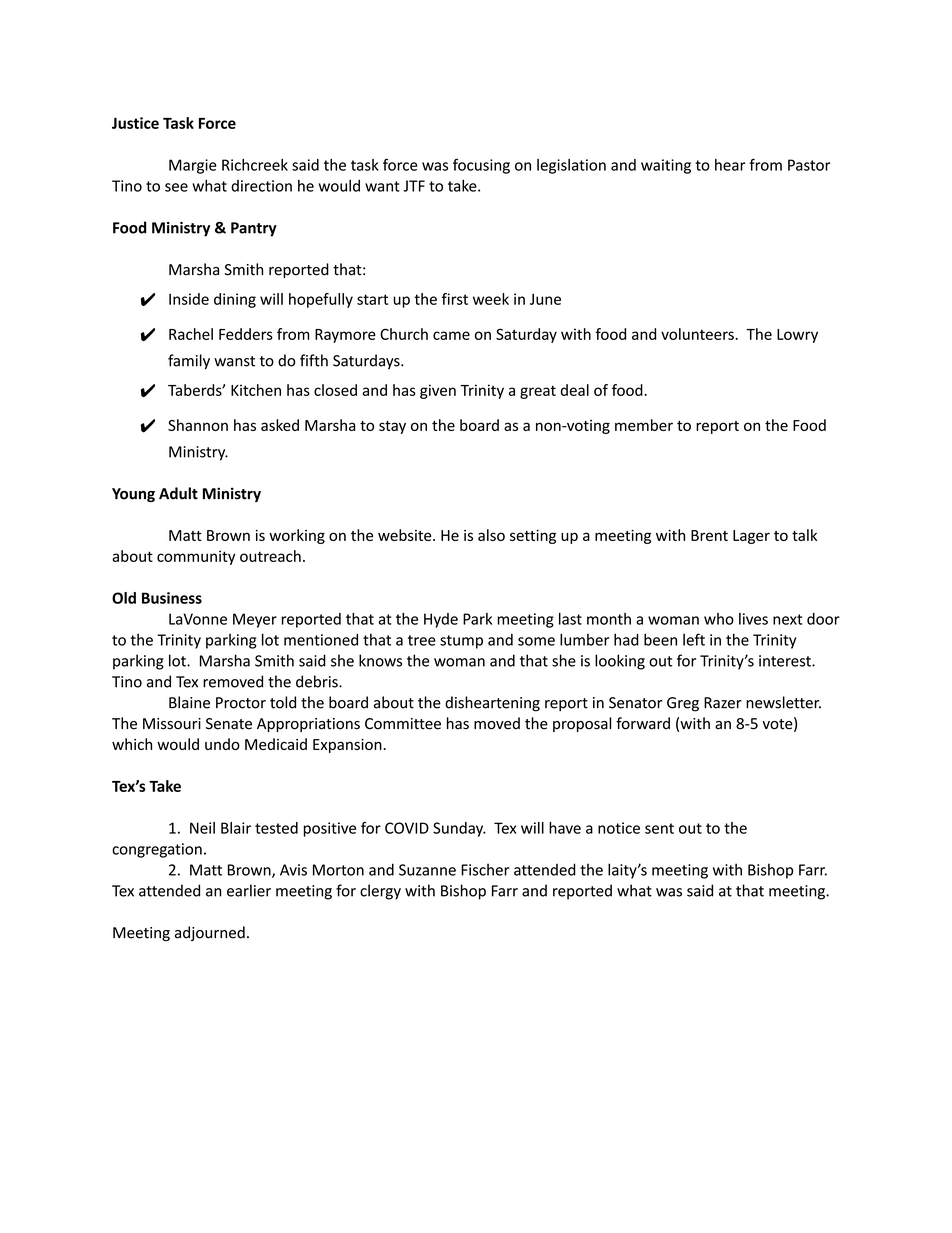 The height and width of the image is (1233, 952). What do you see at coordinates (491, 535) in the image?
I see `also` at bounding box center [491, 535].
